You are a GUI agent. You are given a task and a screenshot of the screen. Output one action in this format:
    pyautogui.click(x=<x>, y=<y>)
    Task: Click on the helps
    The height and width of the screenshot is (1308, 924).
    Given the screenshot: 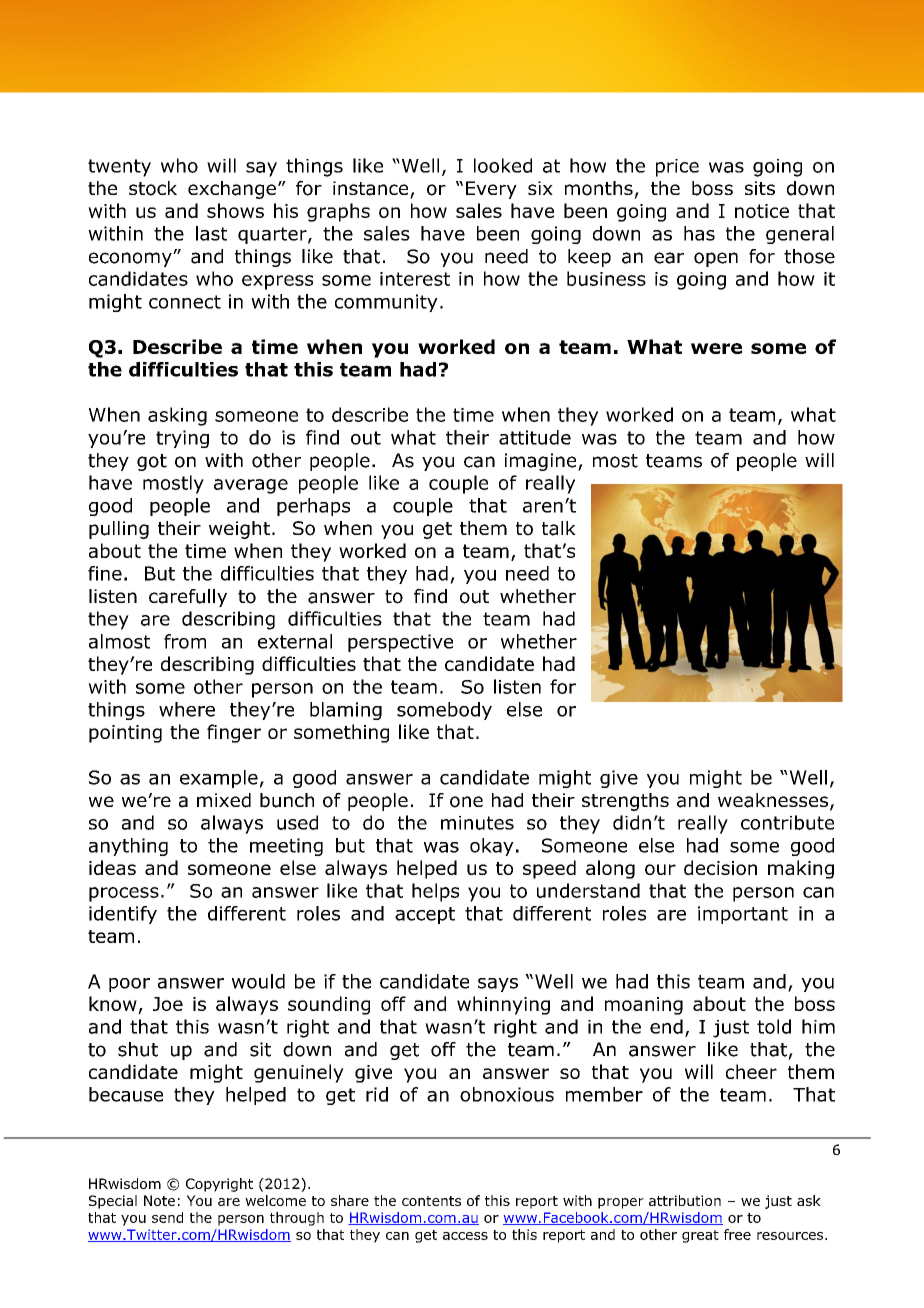 What is the action you would take?
    pyautogui.click(x=435, y=892)
